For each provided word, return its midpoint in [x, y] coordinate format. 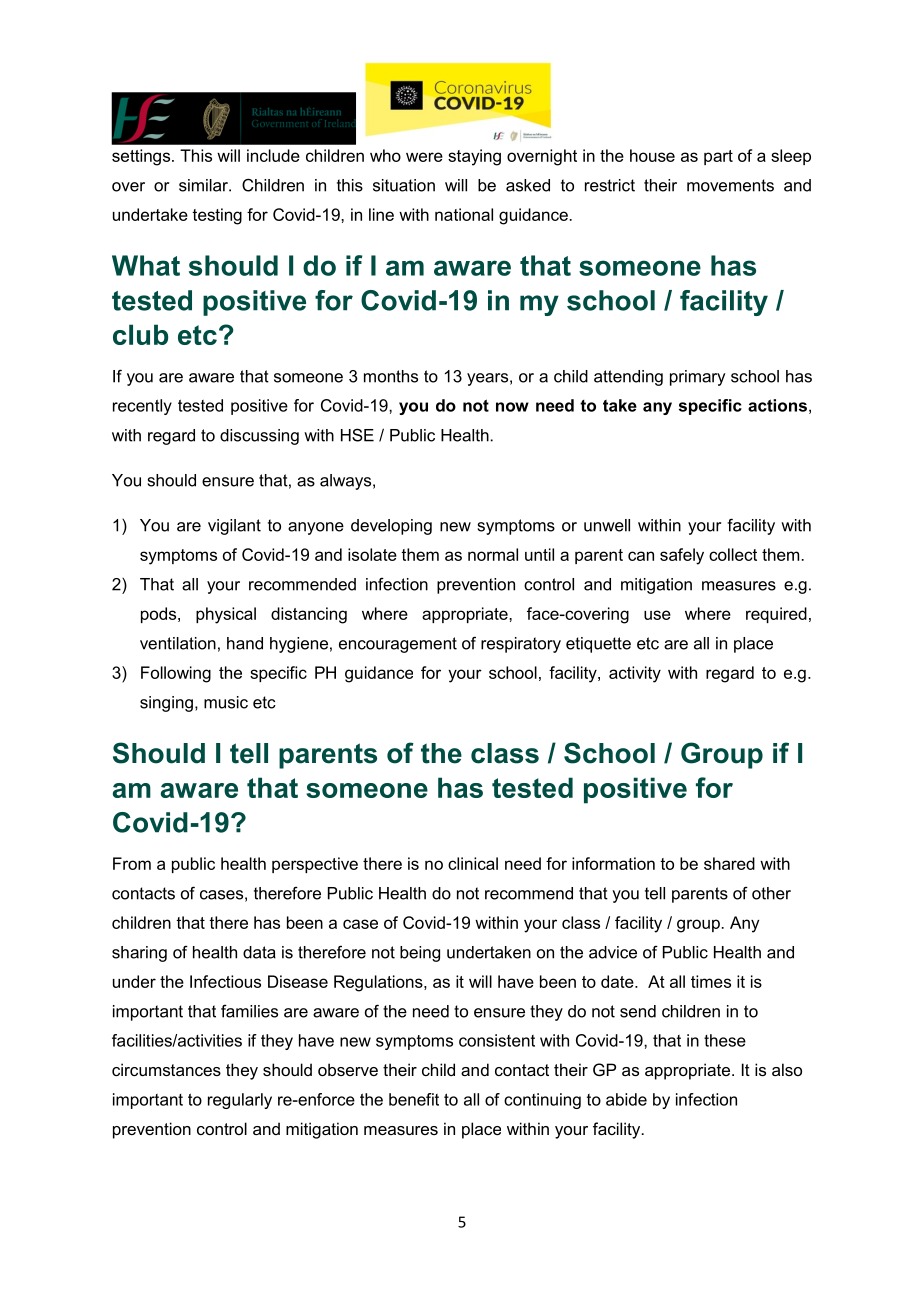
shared [729, 863]
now [512, 407]
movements [730, 185]
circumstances [166, 1069]
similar [204, 185]
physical [226, 615]
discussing [259, 437]
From [132, 863]
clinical [473, 863]
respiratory [521, 645]
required [776, 615]
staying [474, 157]
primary [698, 378]
